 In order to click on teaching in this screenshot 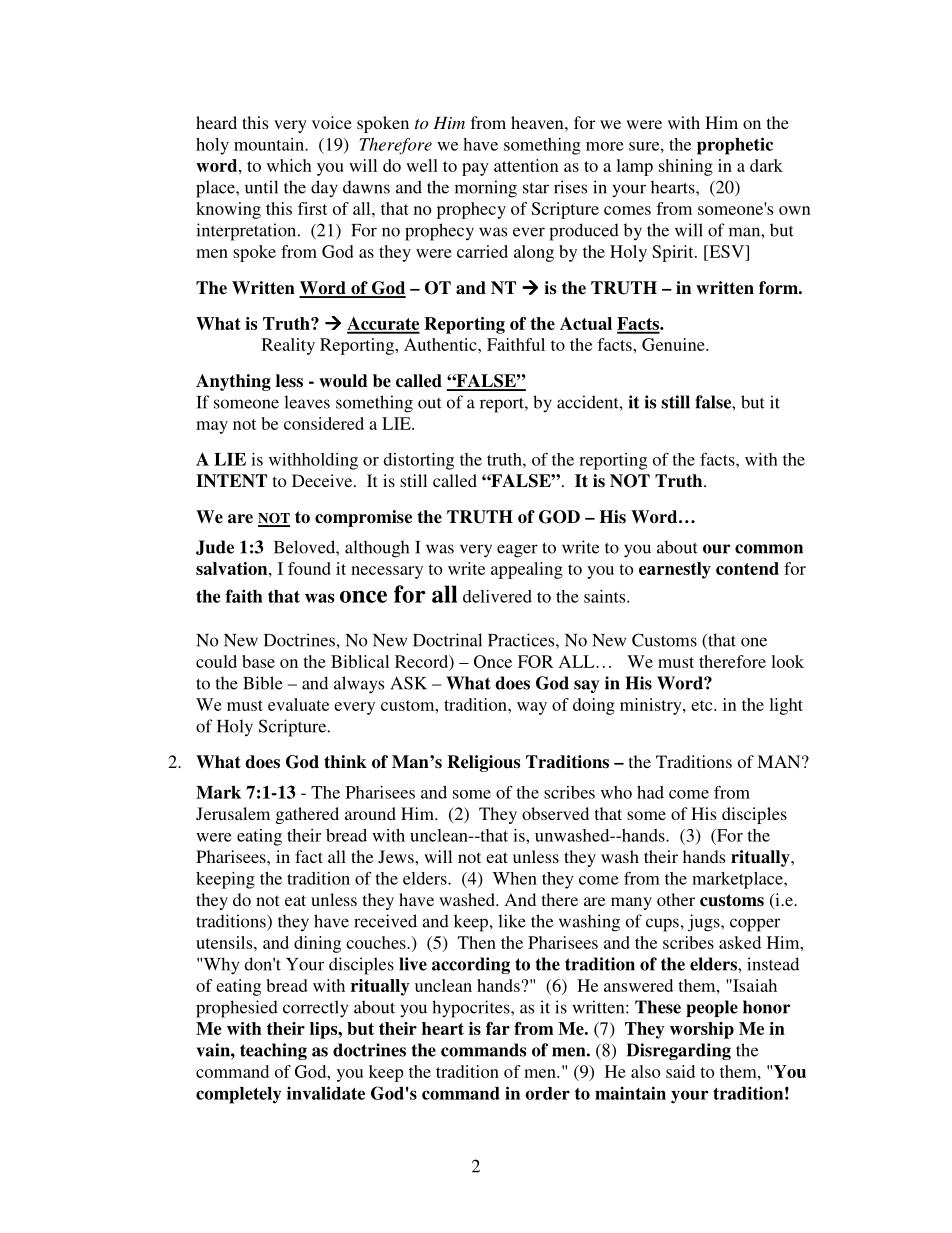, I will do `click(273, 1051)`.
